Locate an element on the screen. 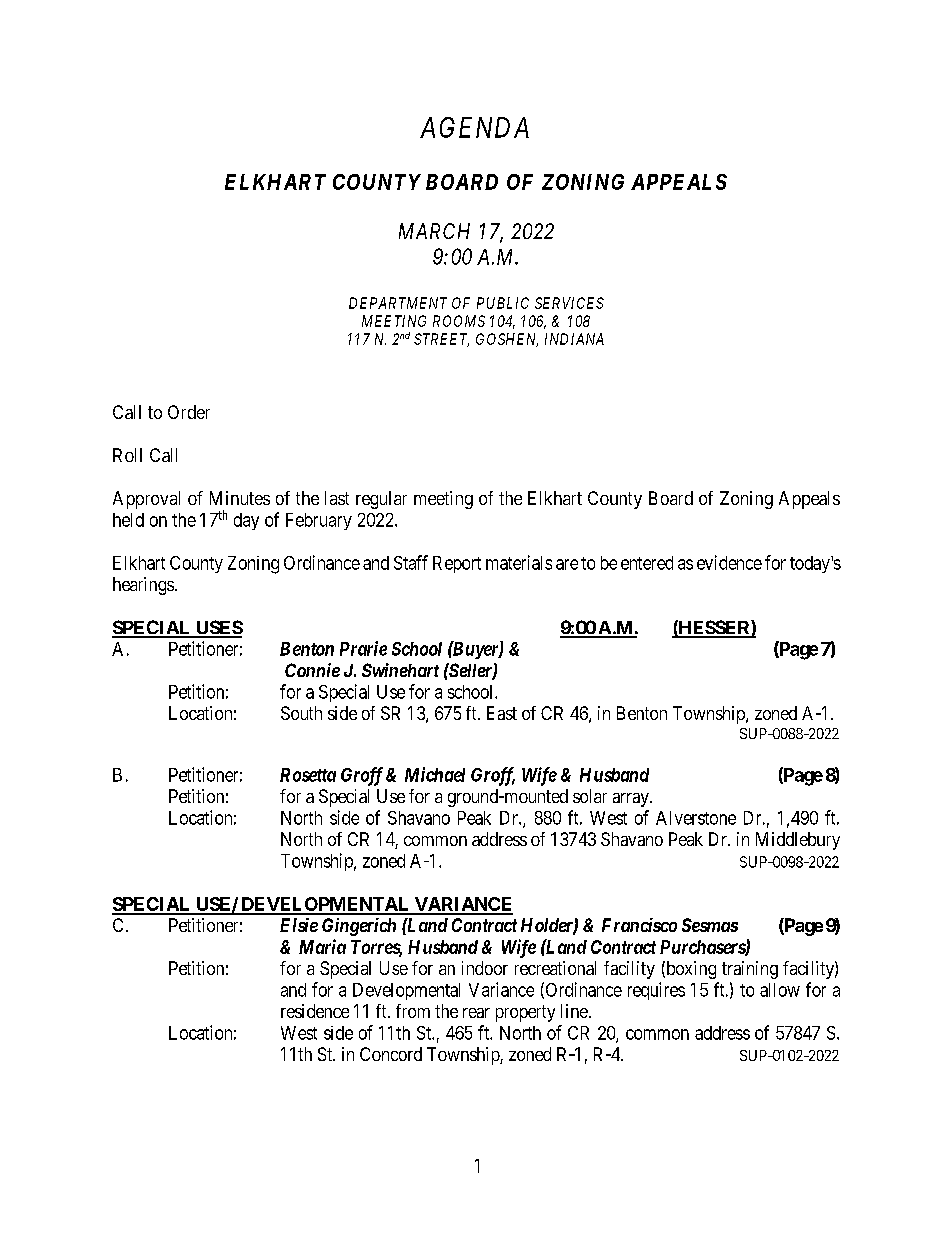 Image resolution: width=952 pixels, height=1233 pixels. array is located at coordinates (632, 800).
